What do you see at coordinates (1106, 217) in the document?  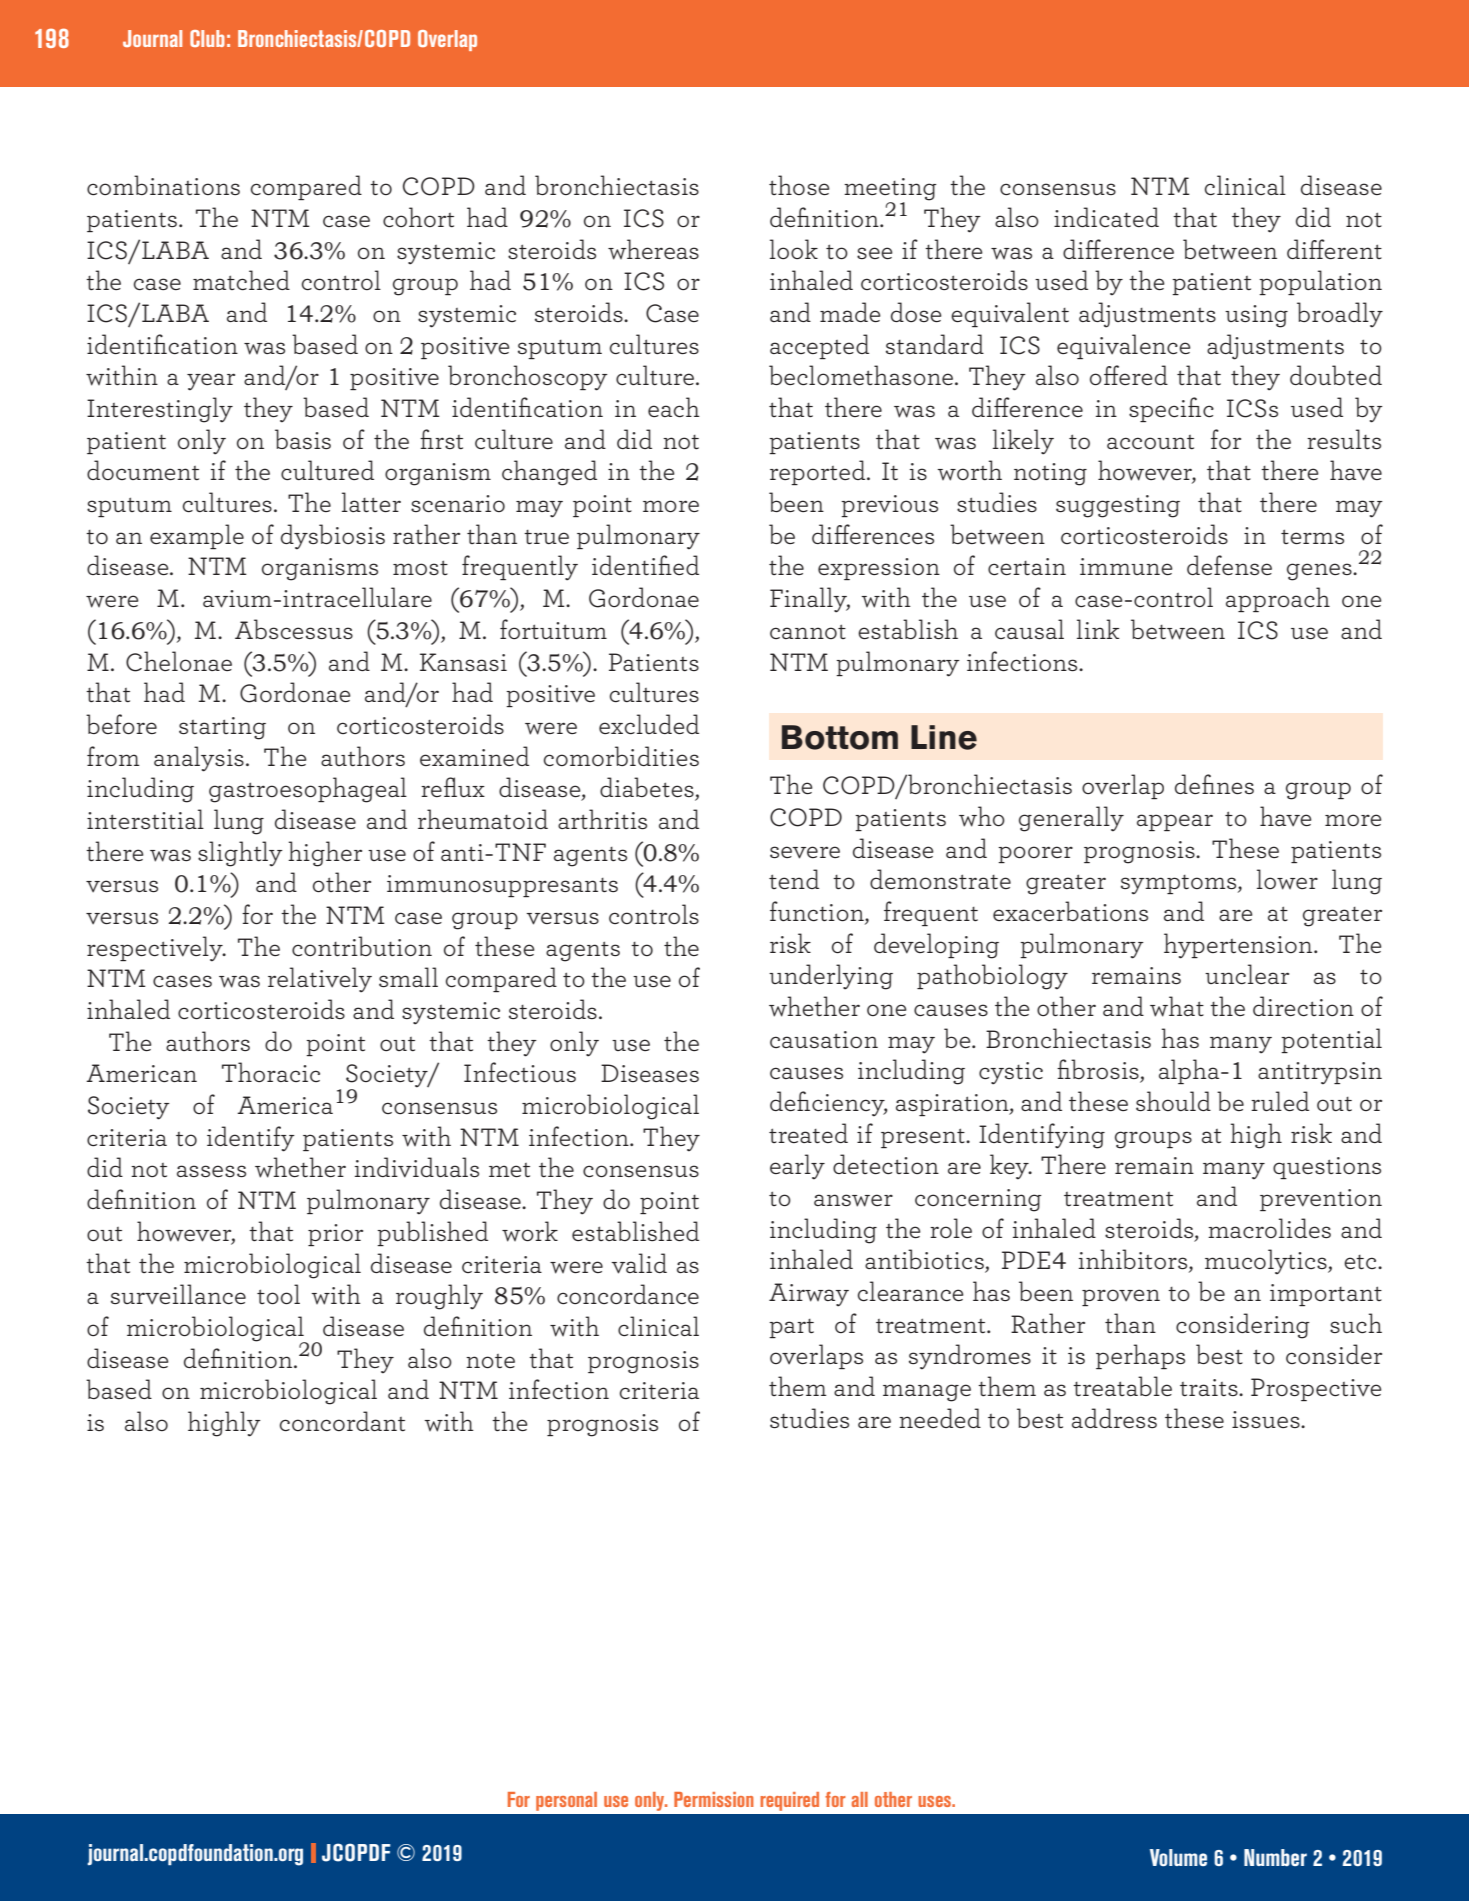 I see `indicated` at bounding box center [1106, 217].
